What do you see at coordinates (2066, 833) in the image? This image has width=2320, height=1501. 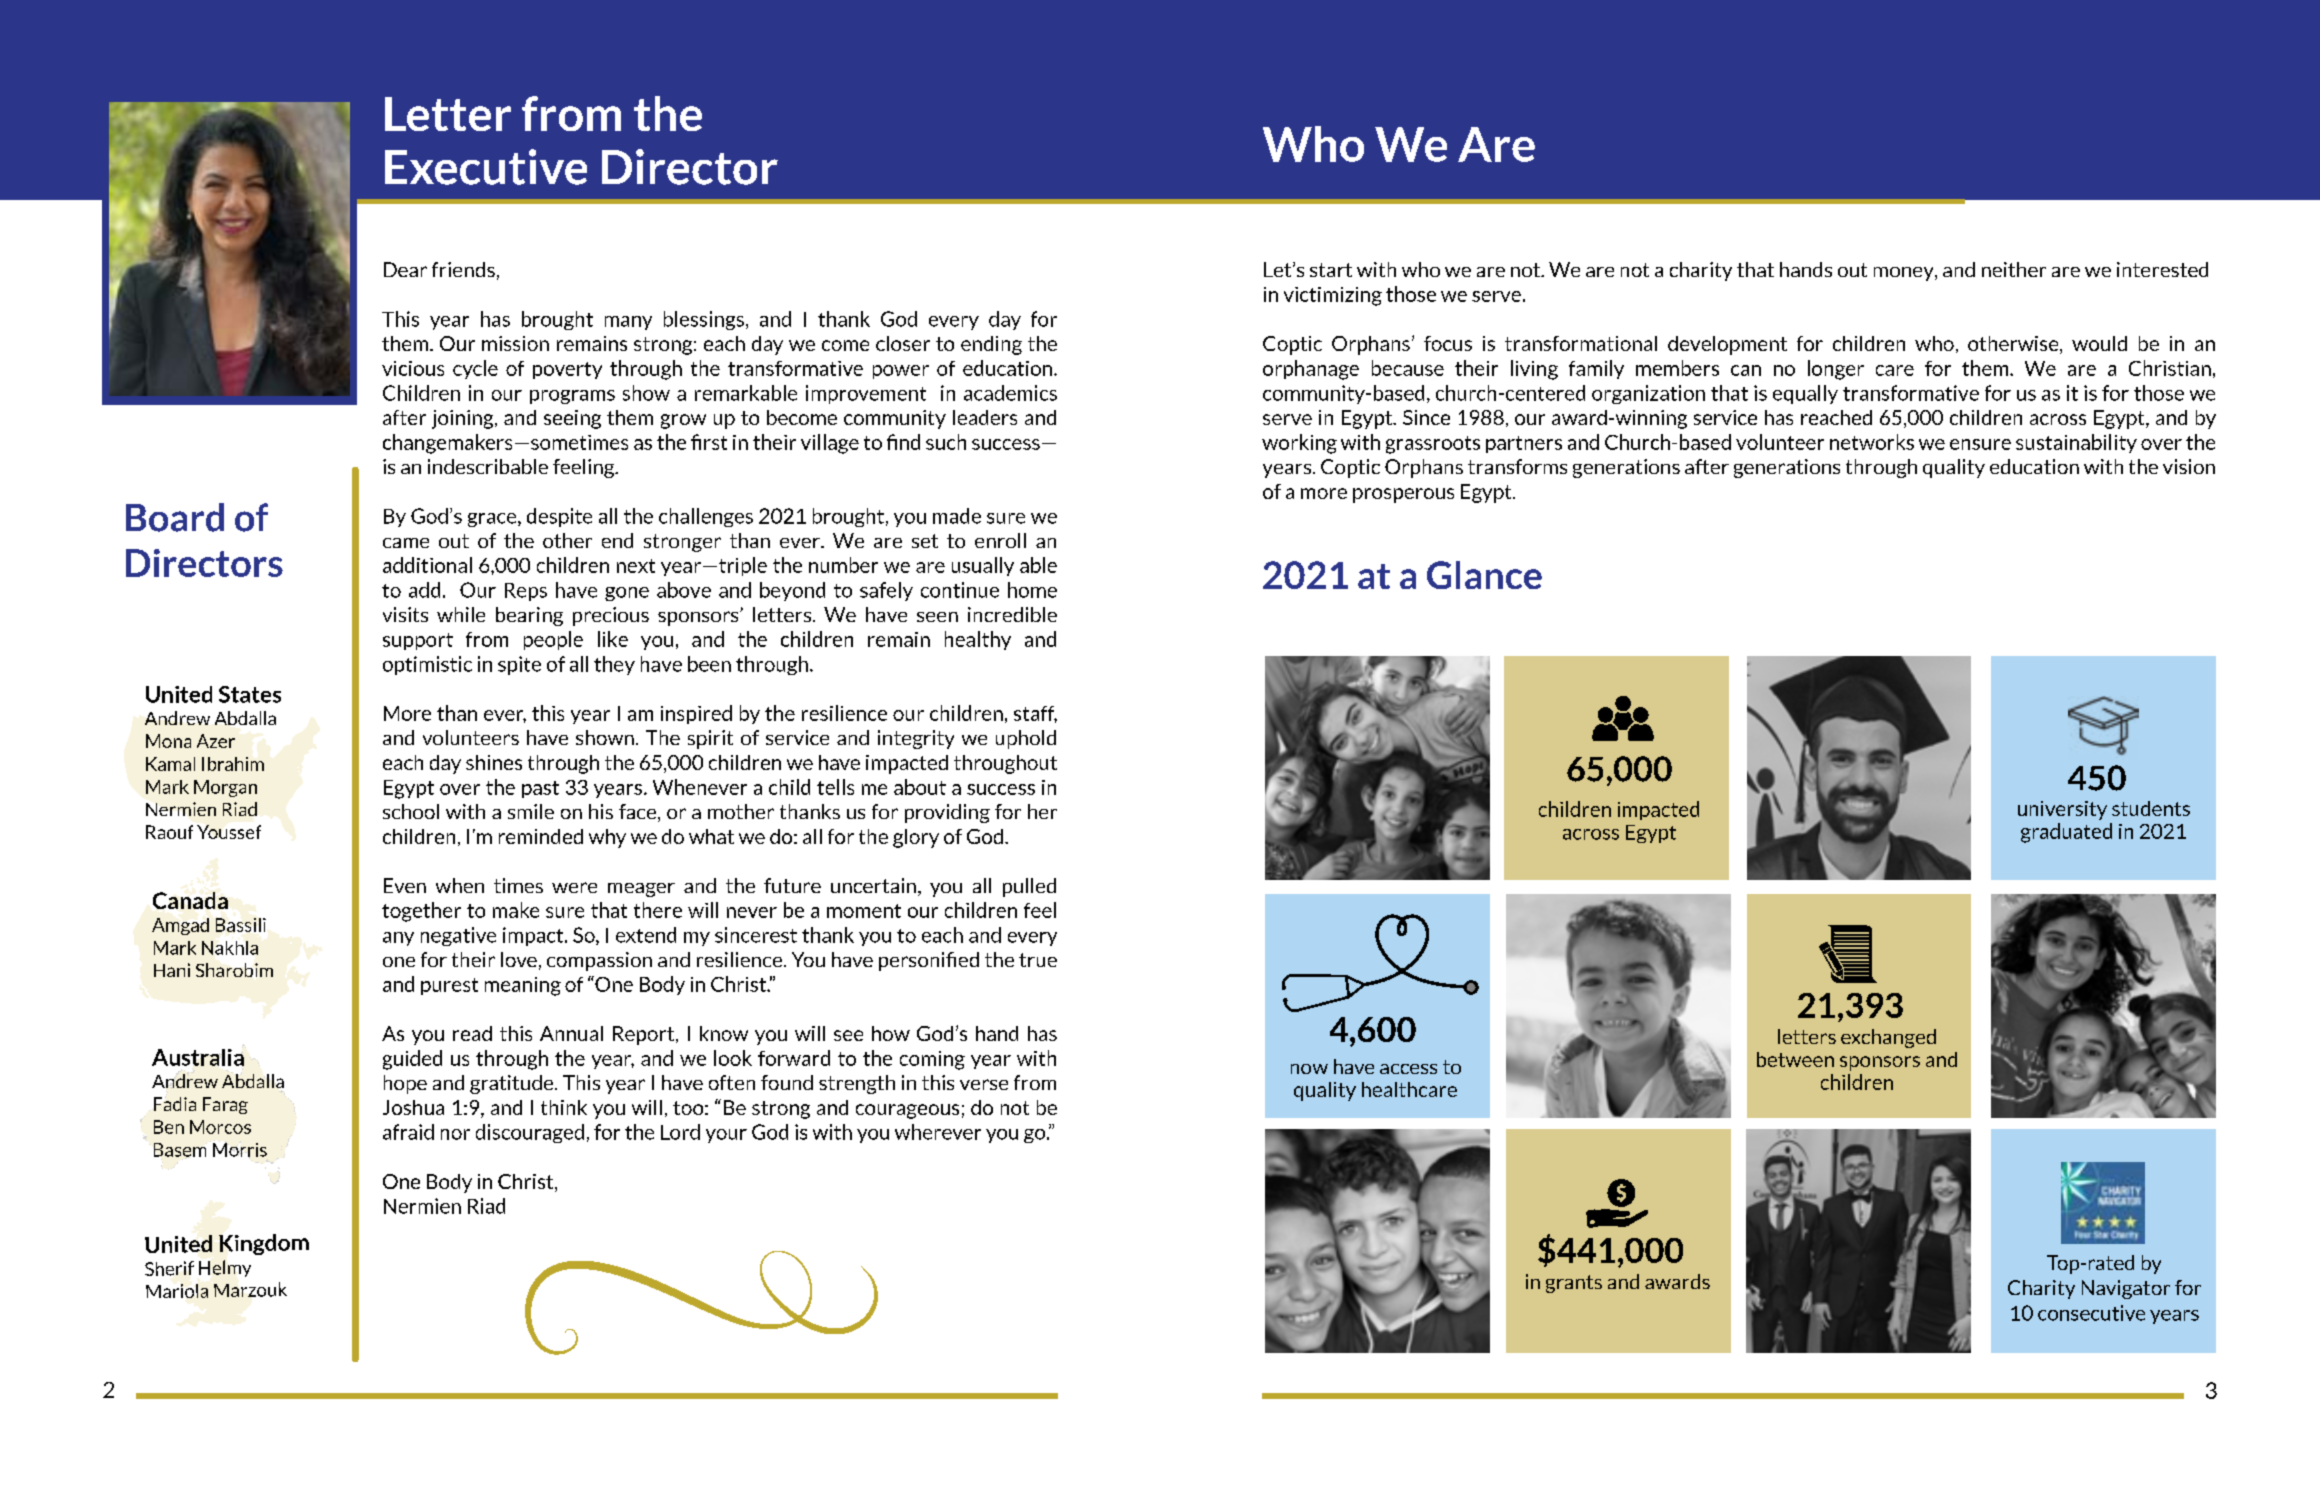 I see `graduated` at bounding box center [2066, 833].
